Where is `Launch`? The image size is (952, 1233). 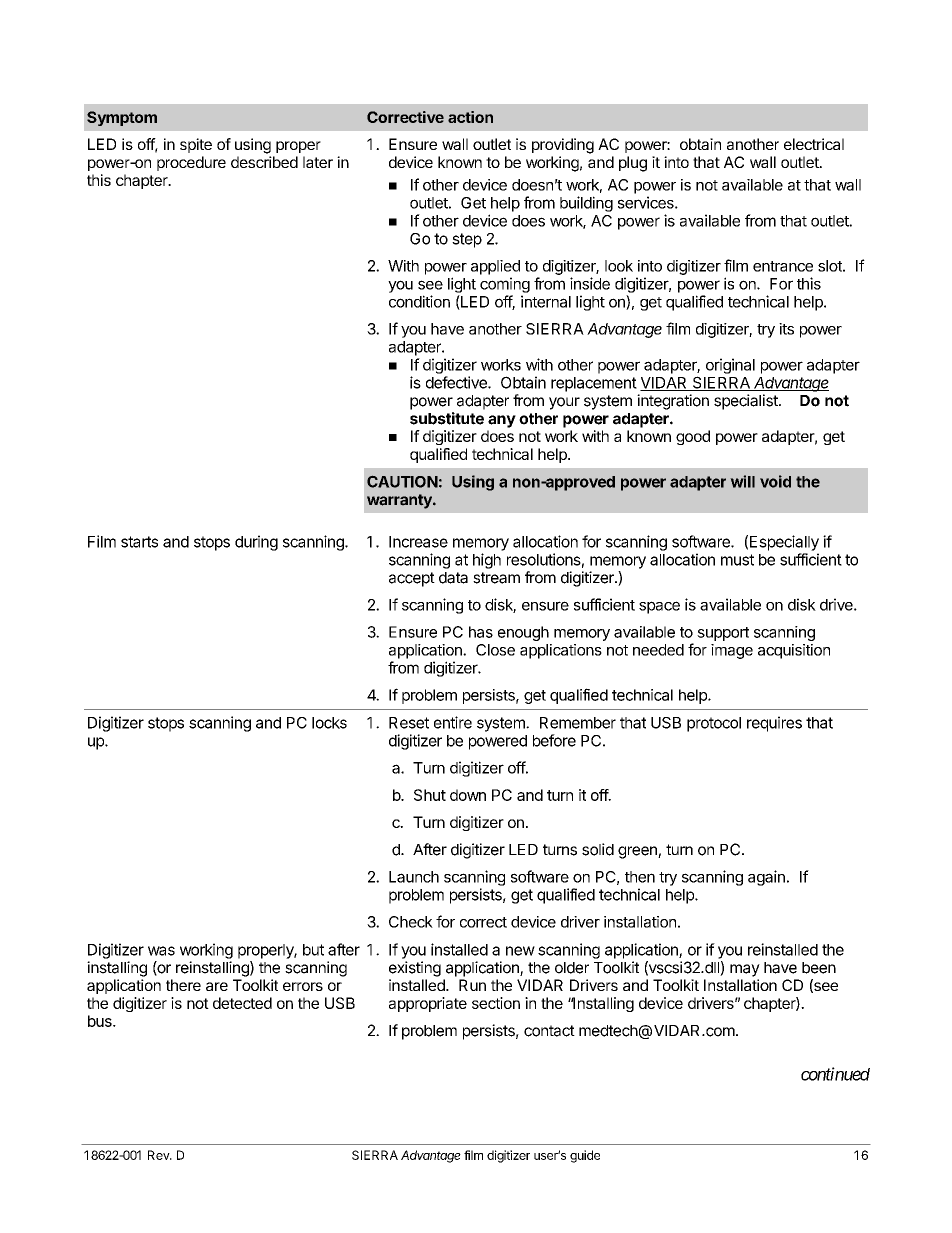 Launch is located at coordinates (414, 877).
